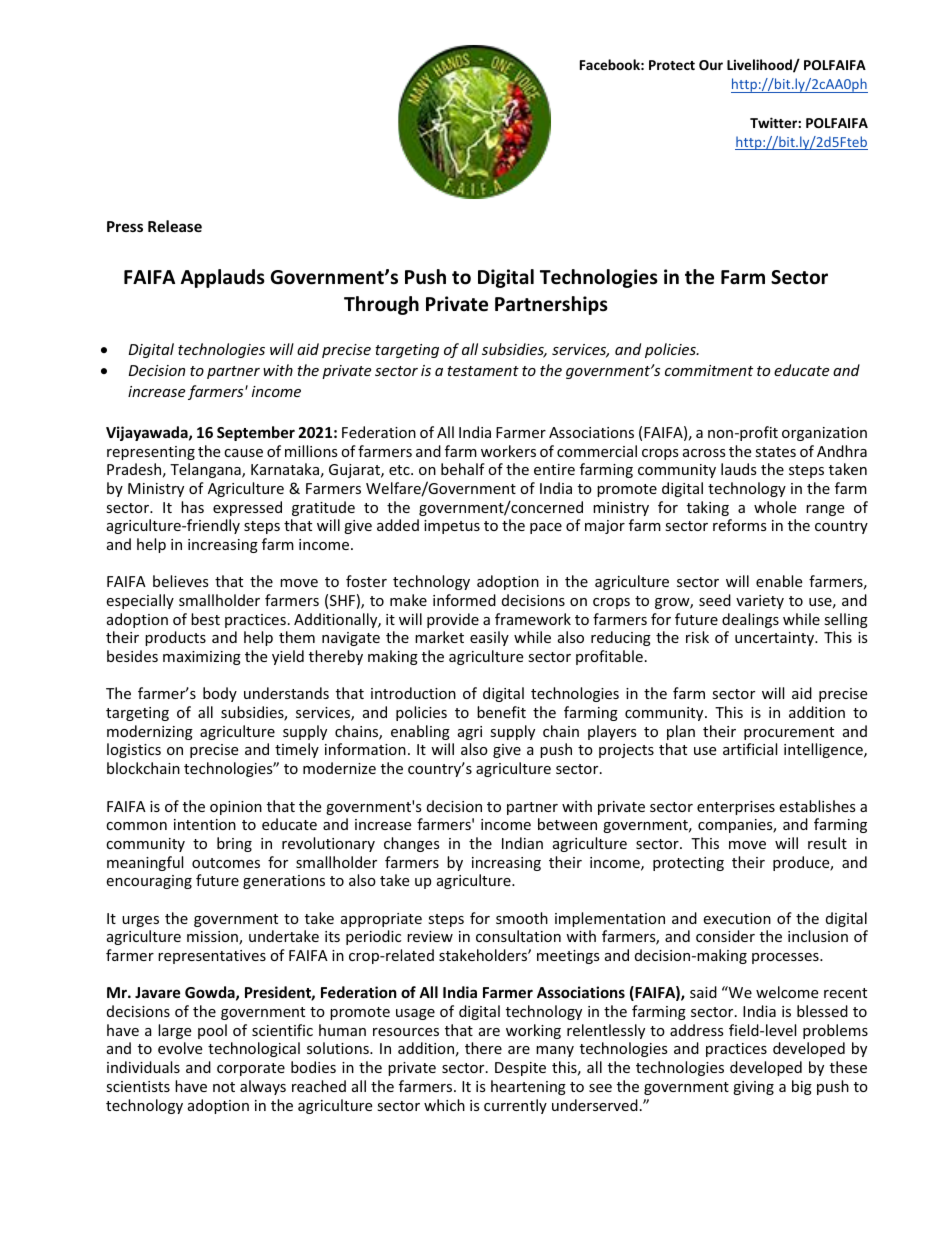 The image size is (952, 1233). Describe the element at coordinates (381, 305) in the page. I see `Through` at that location.
